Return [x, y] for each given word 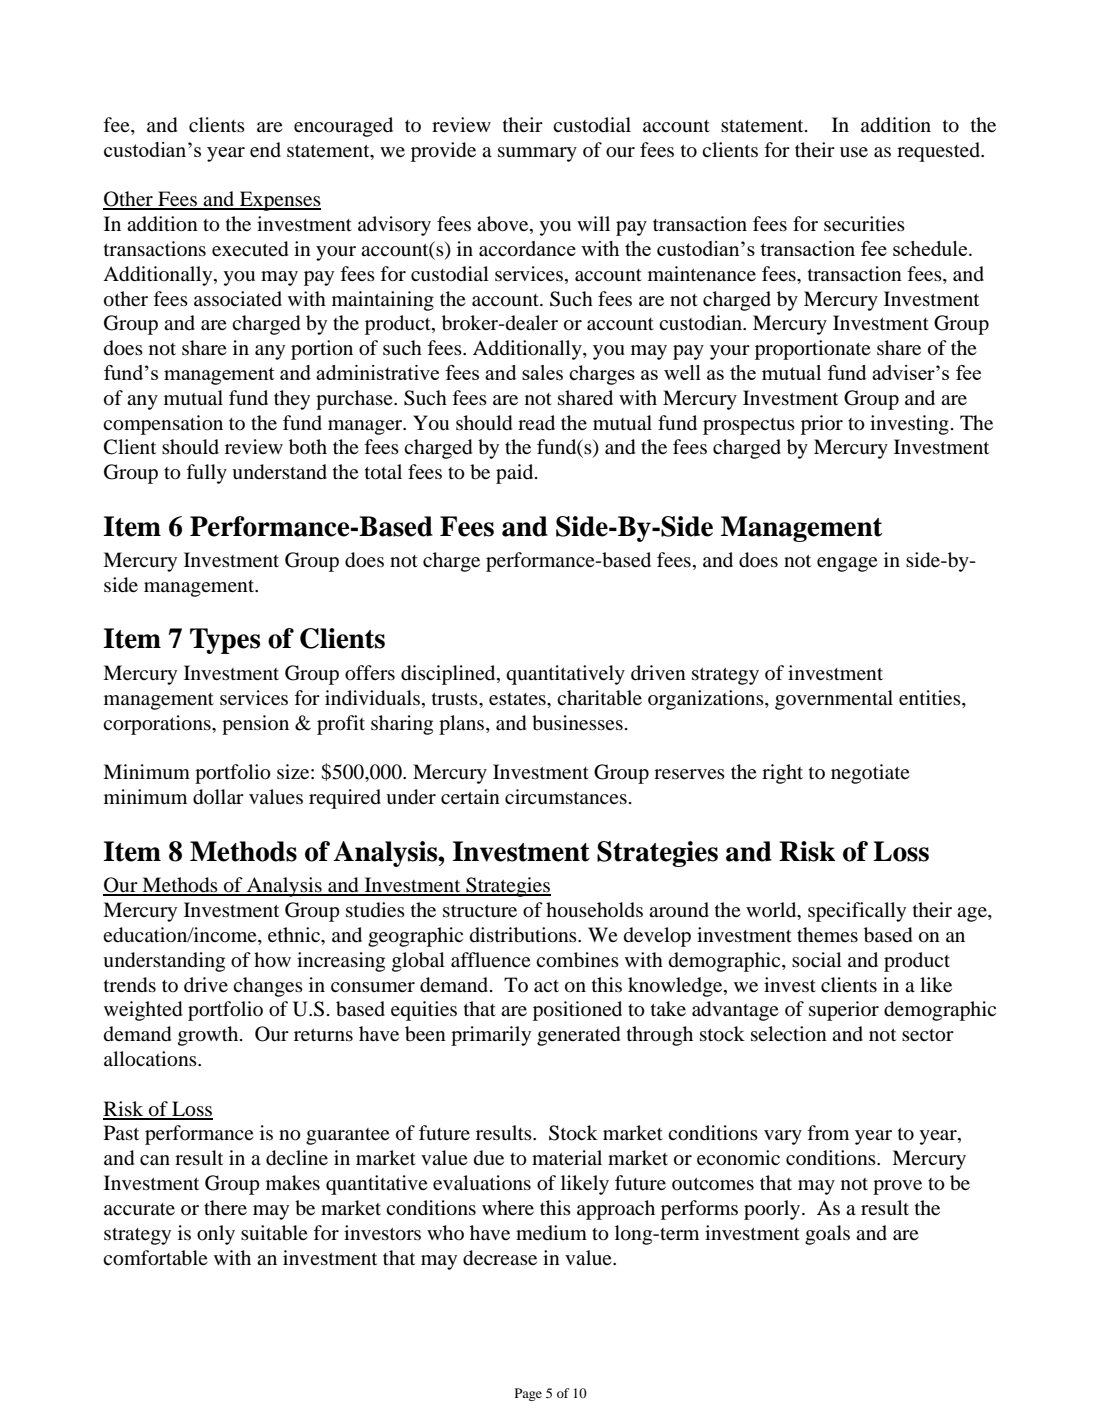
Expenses [279, 201]
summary [537, 154]
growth [209, 1036]
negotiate [870, 774]
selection [789, 1034]
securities [864, 223]
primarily [491, 1036]
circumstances [566, 797]
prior [822, 425]
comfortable [155, 1258]
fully [206, 474]
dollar [218, 797]
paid [516, 474]
